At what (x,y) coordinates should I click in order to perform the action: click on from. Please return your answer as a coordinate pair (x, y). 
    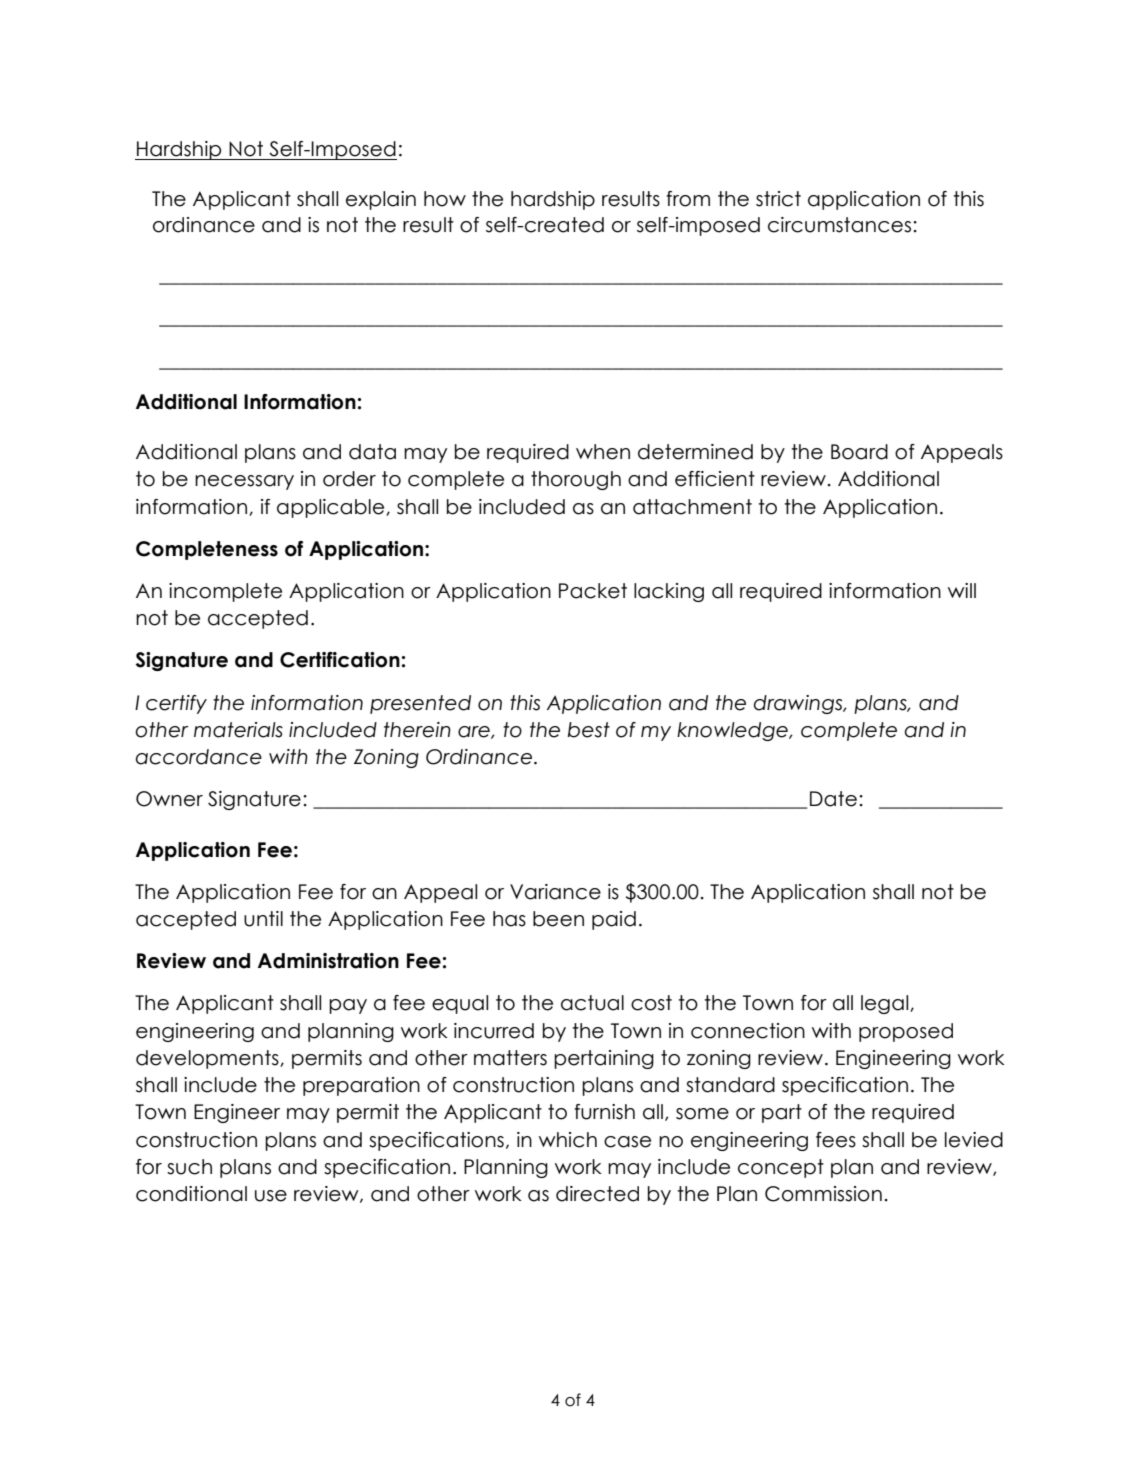
    Looking at the image, I should click on (688, 199).
